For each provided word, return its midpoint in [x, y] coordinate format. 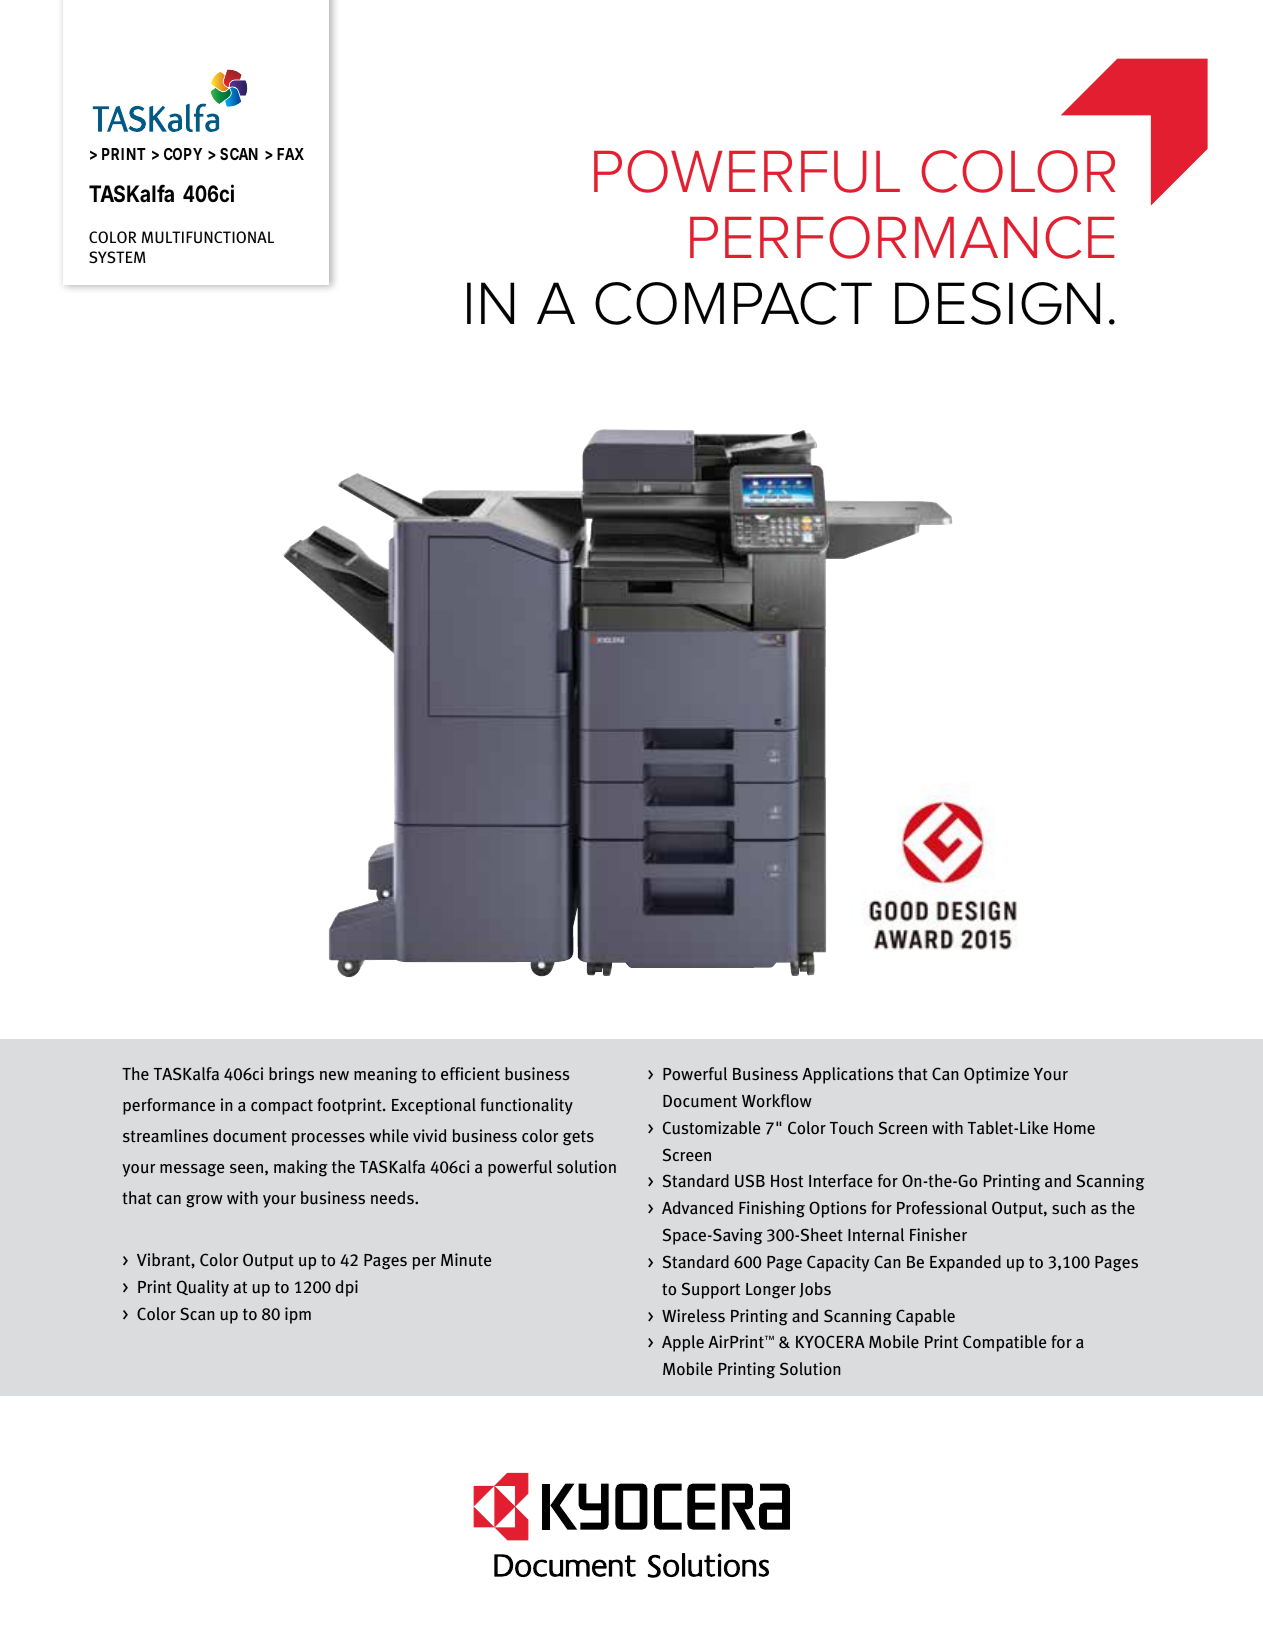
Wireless [693, 1315]
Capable [925, 1317]
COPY [183, 154]
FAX [290, 154]
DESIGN [997, 303]
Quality [203, 1288]
